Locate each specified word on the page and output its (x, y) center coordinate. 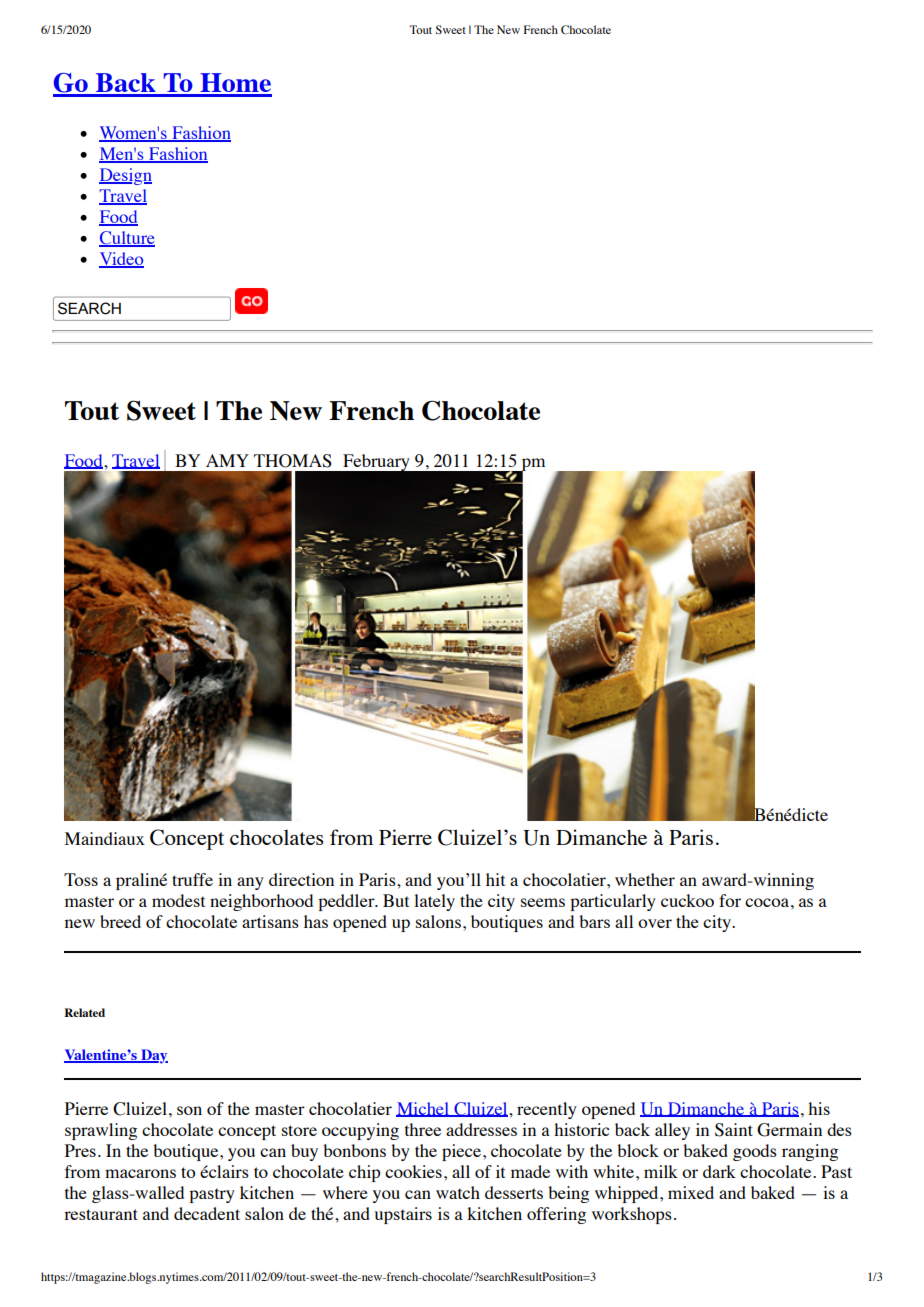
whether (645, 879)
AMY (227, 460)
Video (121, 260)
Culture (127, 239)
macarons (140, 1173)
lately (434, 902)
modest (178, 900)
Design (125, 176)
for (730, 900)
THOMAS (293, 461)
